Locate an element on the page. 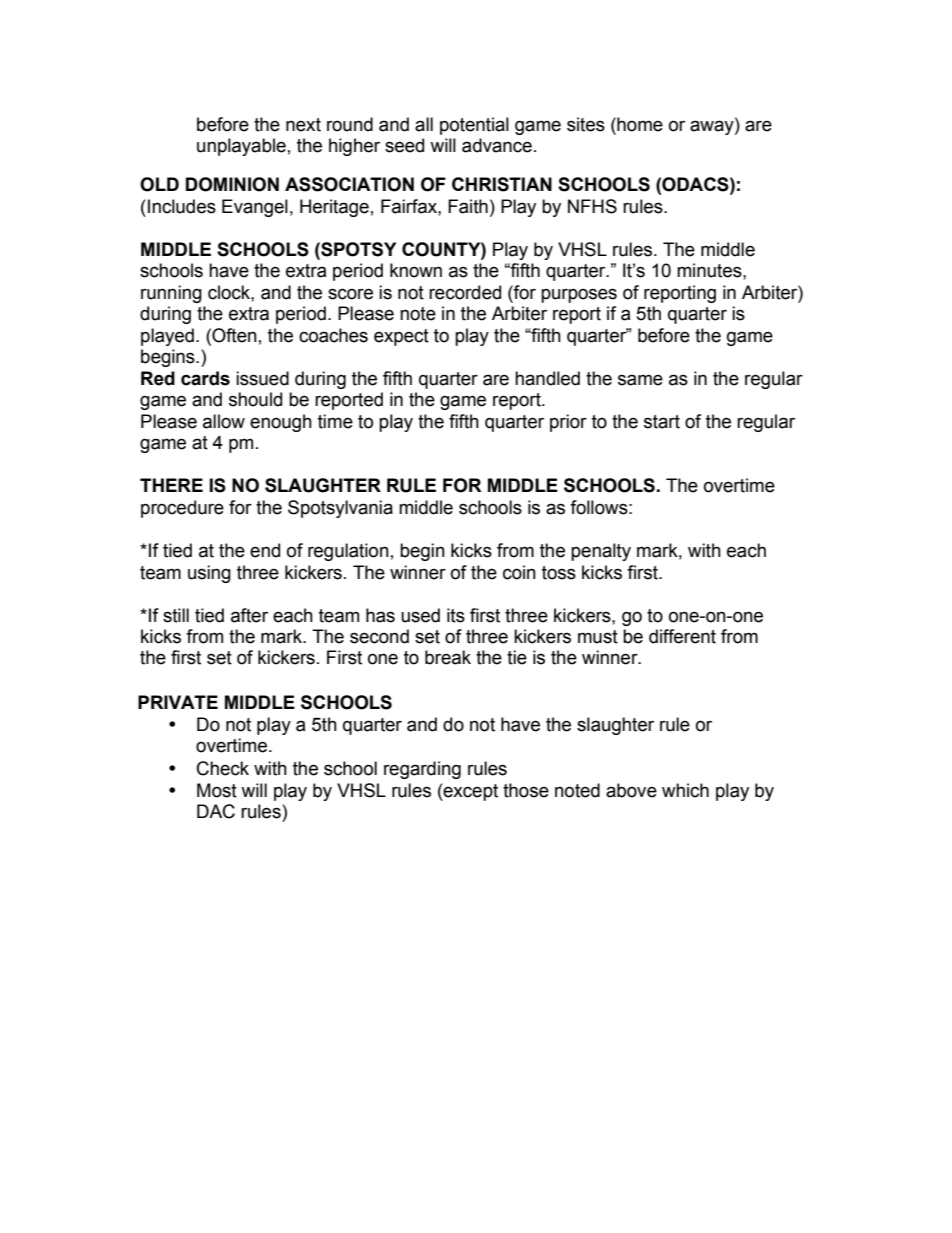 This page has height=1233, width=952. Check is located at coordinates (223, 768).
